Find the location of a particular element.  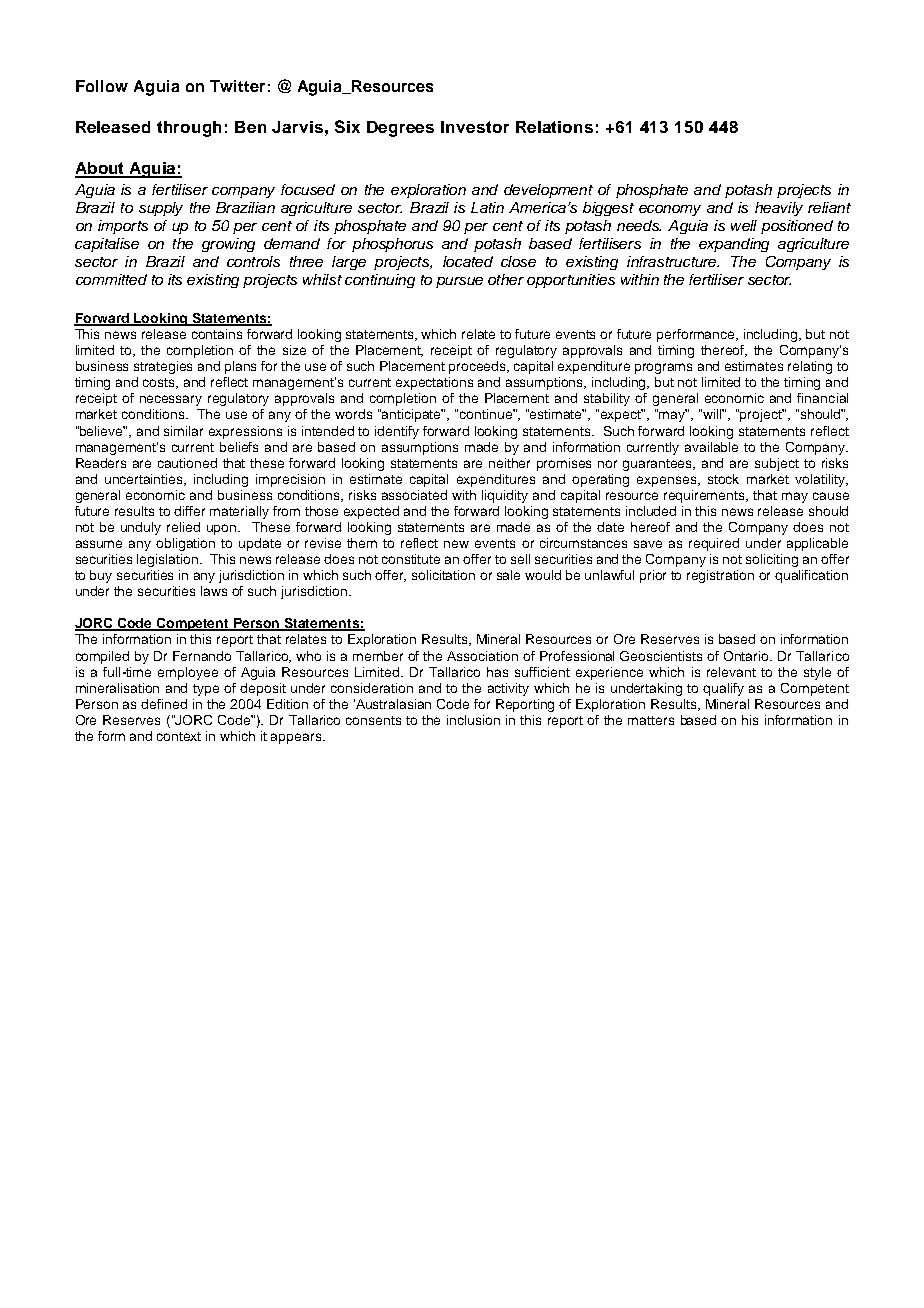

Relations is located at coordinates (554, 127).
